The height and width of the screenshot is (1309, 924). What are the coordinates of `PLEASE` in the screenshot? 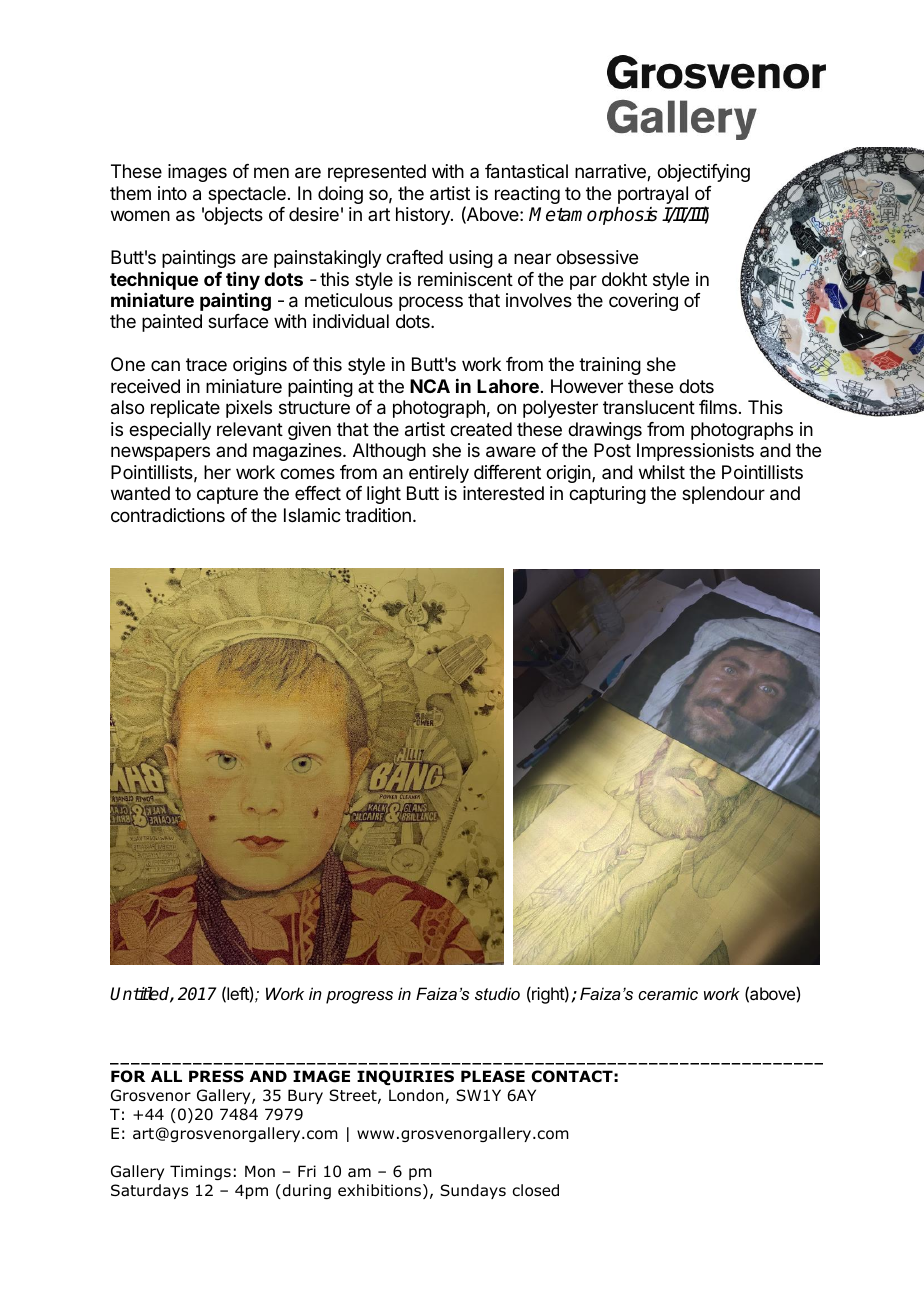 It's located at (493, 1076).
